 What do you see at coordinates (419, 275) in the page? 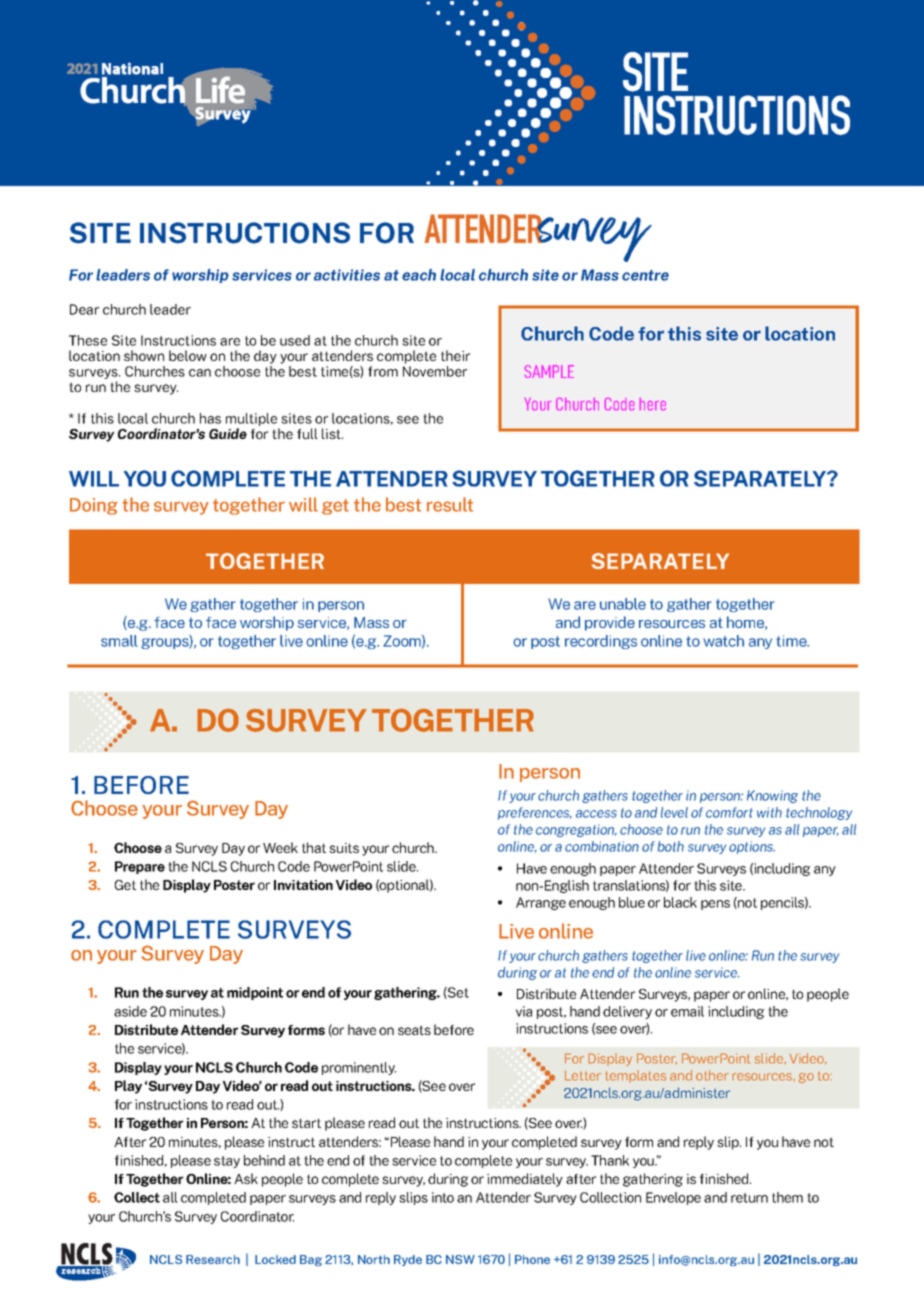
I see `each` at bounding box center [419, 275].
